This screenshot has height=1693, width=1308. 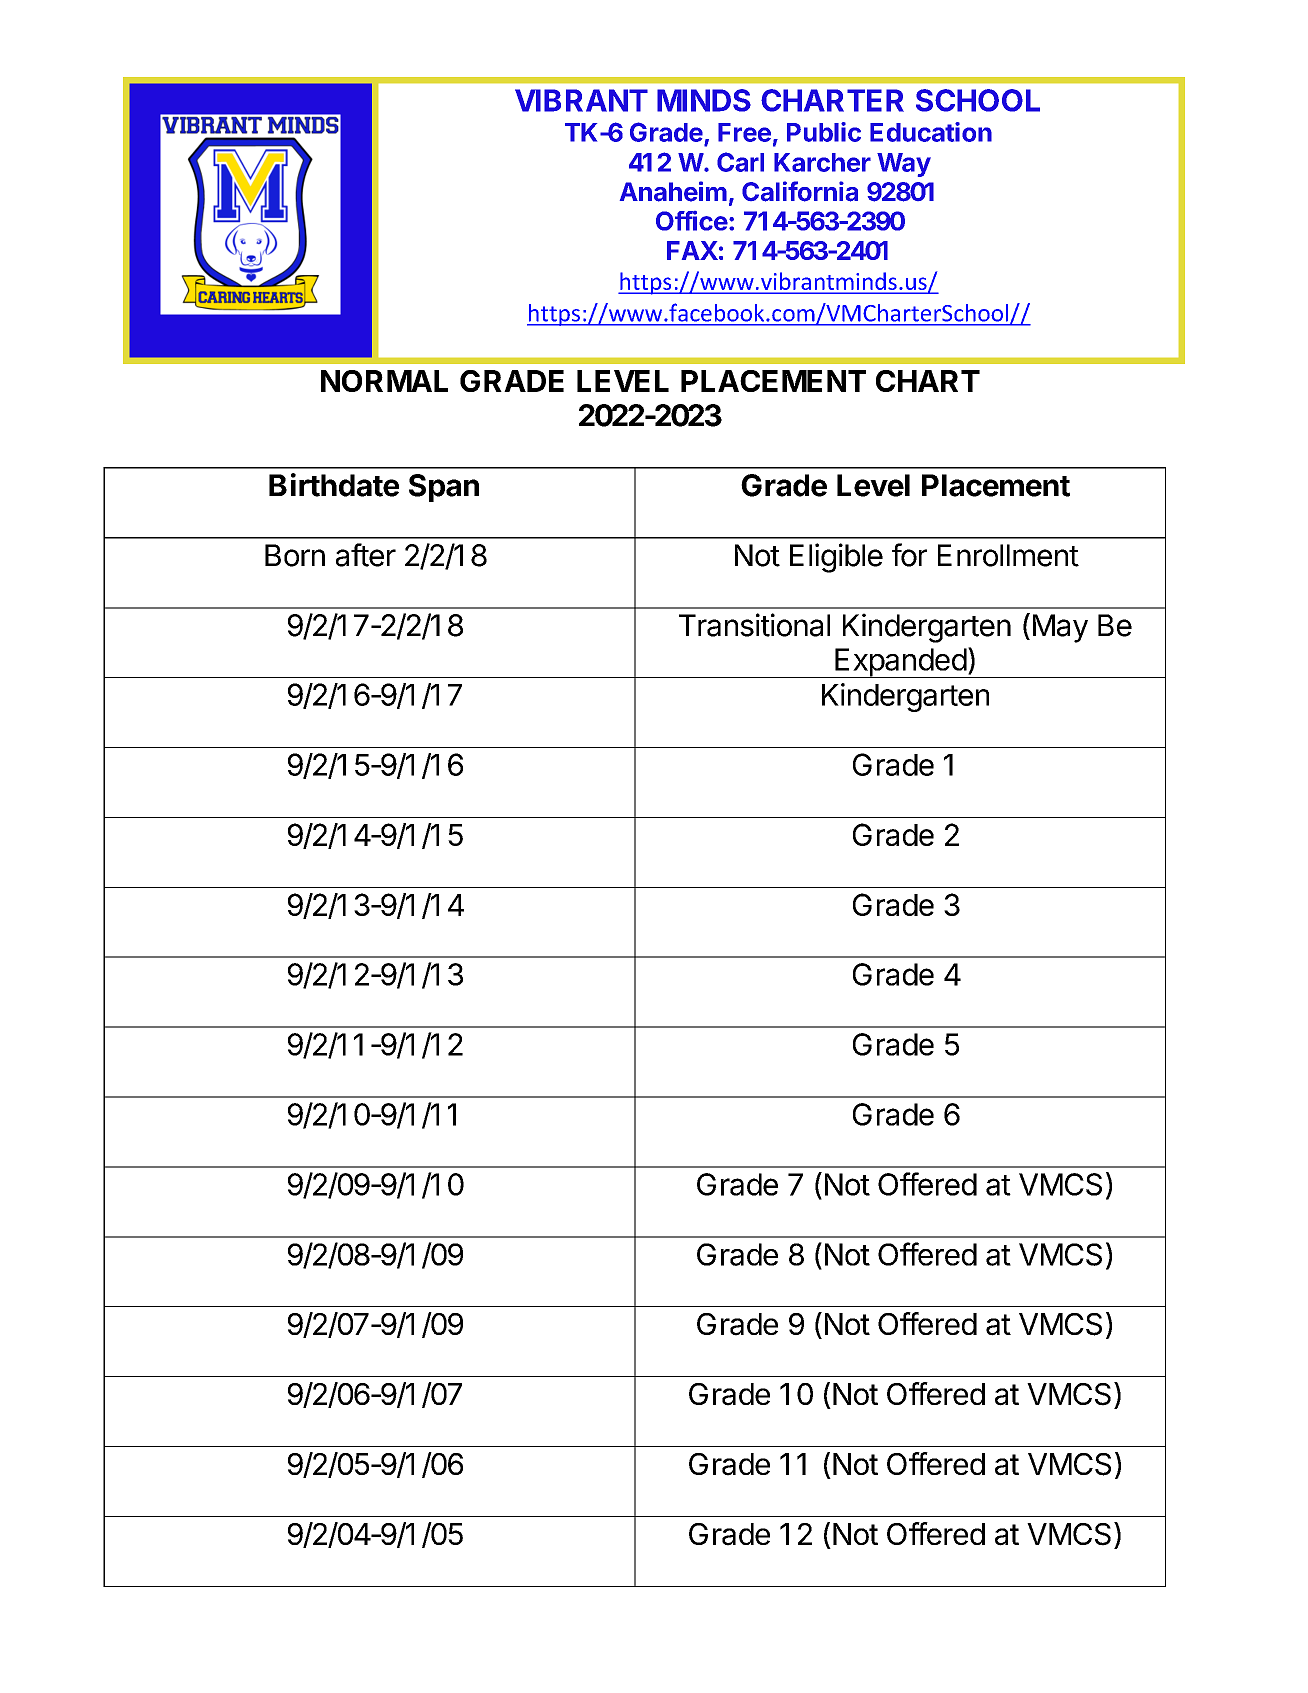 What do you see at coordinates (384, 381) in the screenshot?
I see `NORMAL` at bounding box center [384, 381].
